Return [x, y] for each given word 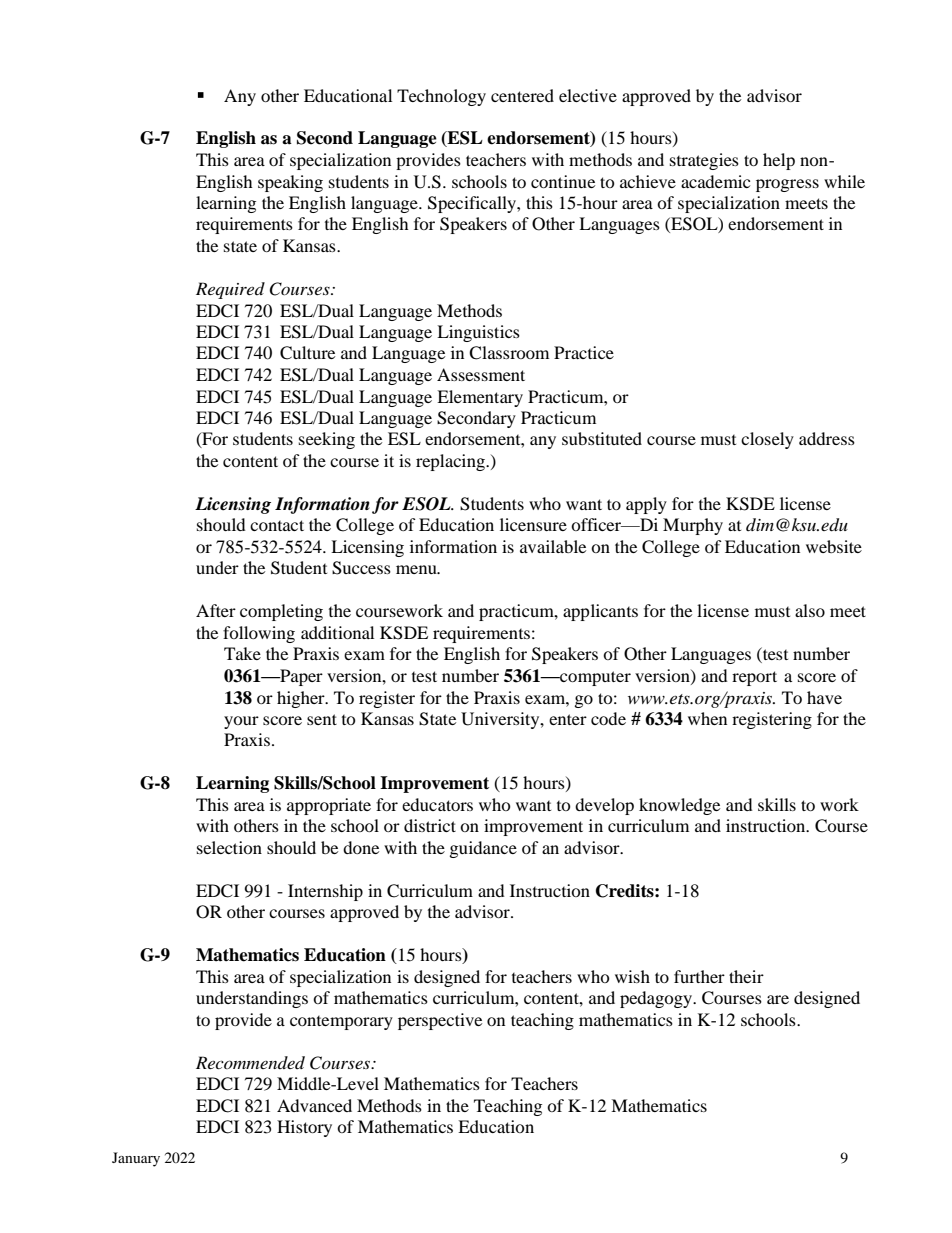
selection [229, 847]
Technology [441, 97]
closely [767, 440]
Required [230, 290]
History [304, 1128]
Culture [307, 353]
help [779, 161]
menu [417, 569]
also [810, 610]
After [216, 610]
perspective [440, 1021]
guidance [483, 849]
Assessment [481, 374]
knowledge [679, 806]
